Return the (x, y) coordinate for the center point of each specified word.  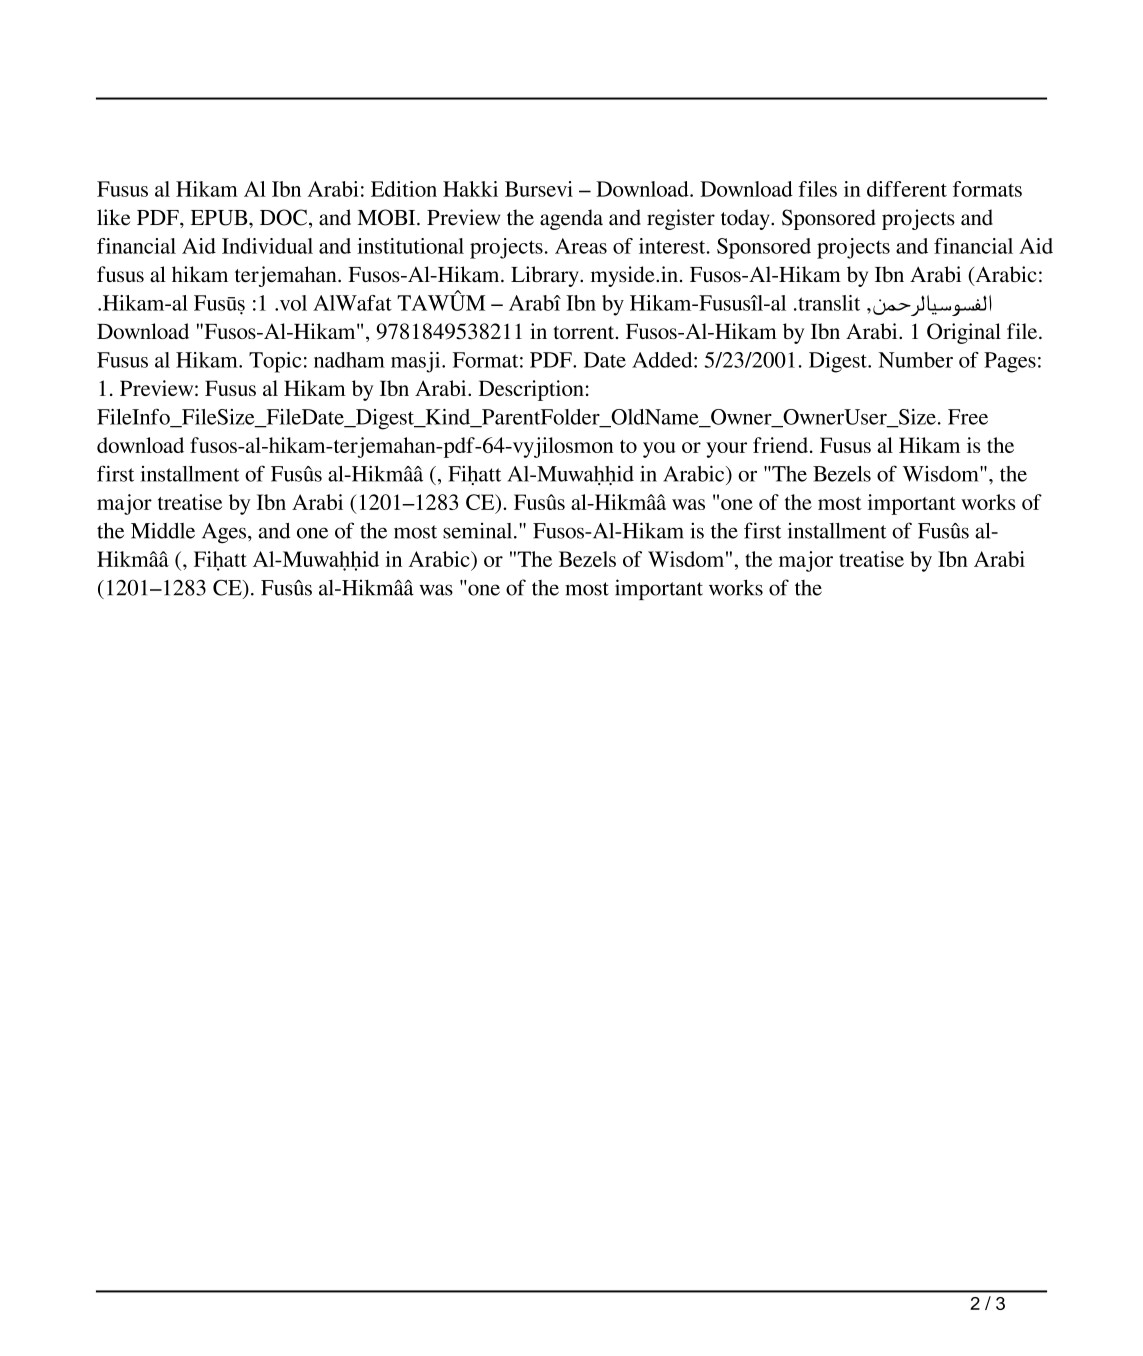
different (907, 189)
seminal (479, 531)
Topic (275, 362)
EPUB (220, 218)
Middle (163, 530)
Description (531, 390)
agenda (571, 219)
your (726, 450)
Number (916, 360)
